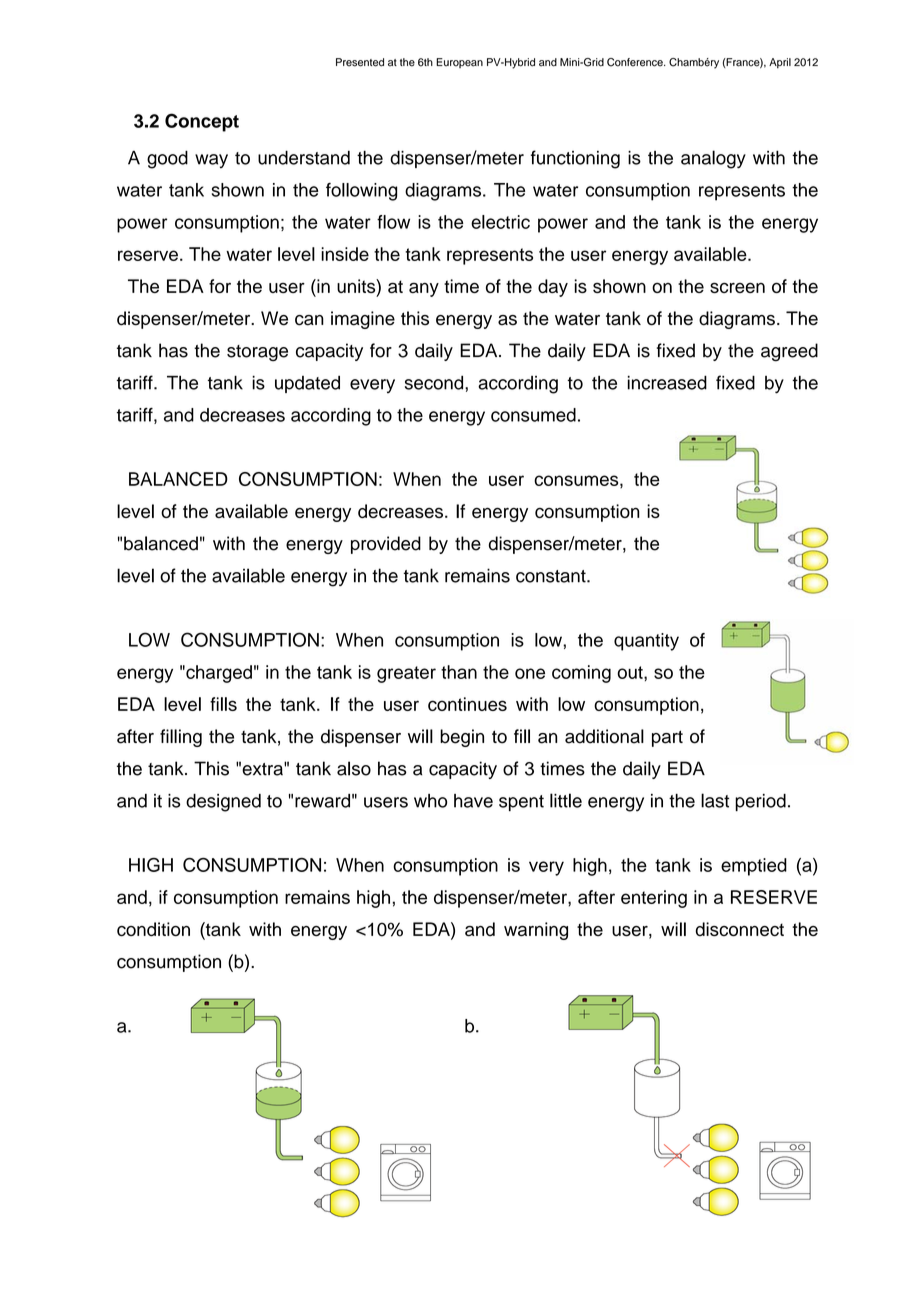  Describe the element at coordinates (459, 63) in the page. I see `European` at that location.
